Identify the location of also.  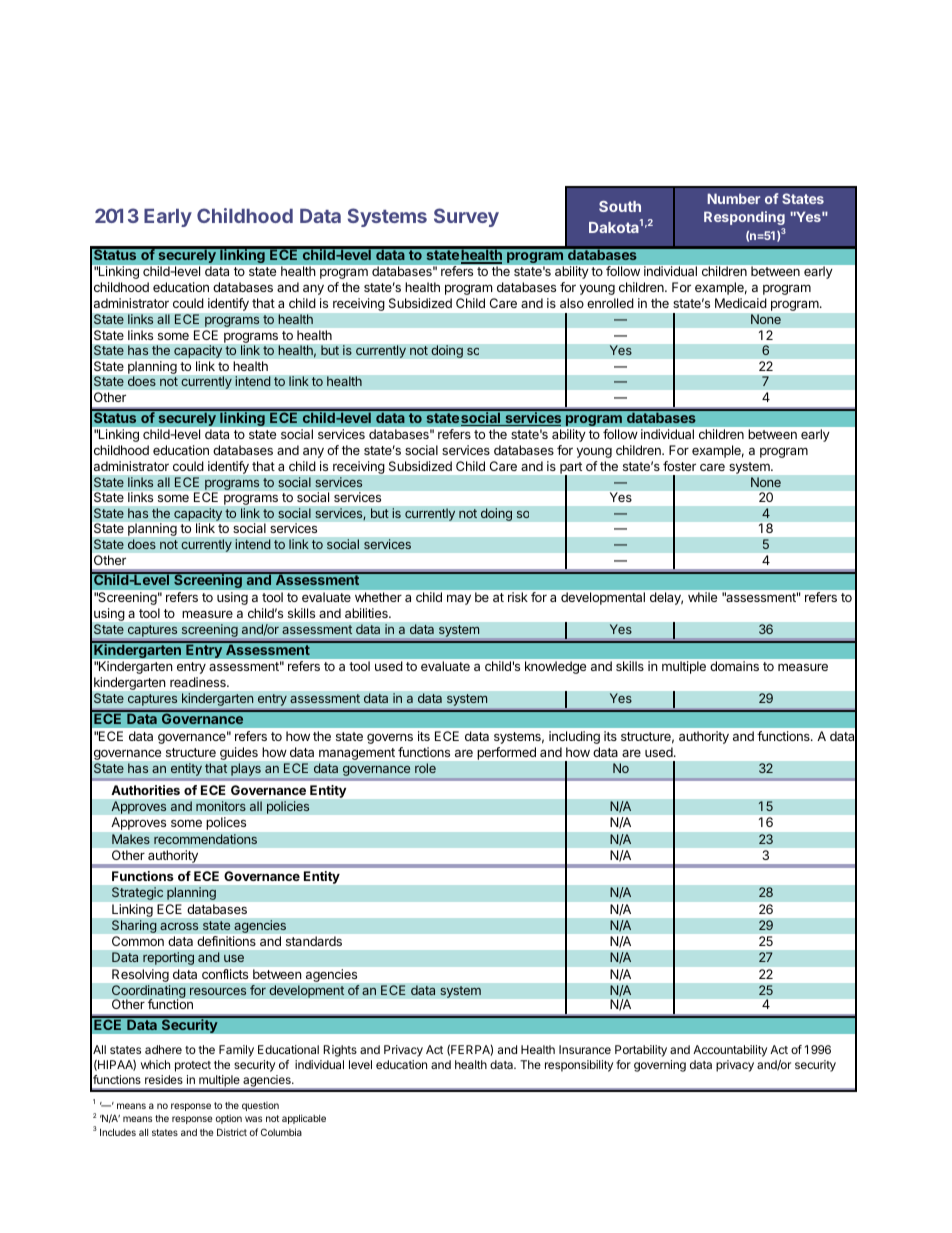
(572, 303).
